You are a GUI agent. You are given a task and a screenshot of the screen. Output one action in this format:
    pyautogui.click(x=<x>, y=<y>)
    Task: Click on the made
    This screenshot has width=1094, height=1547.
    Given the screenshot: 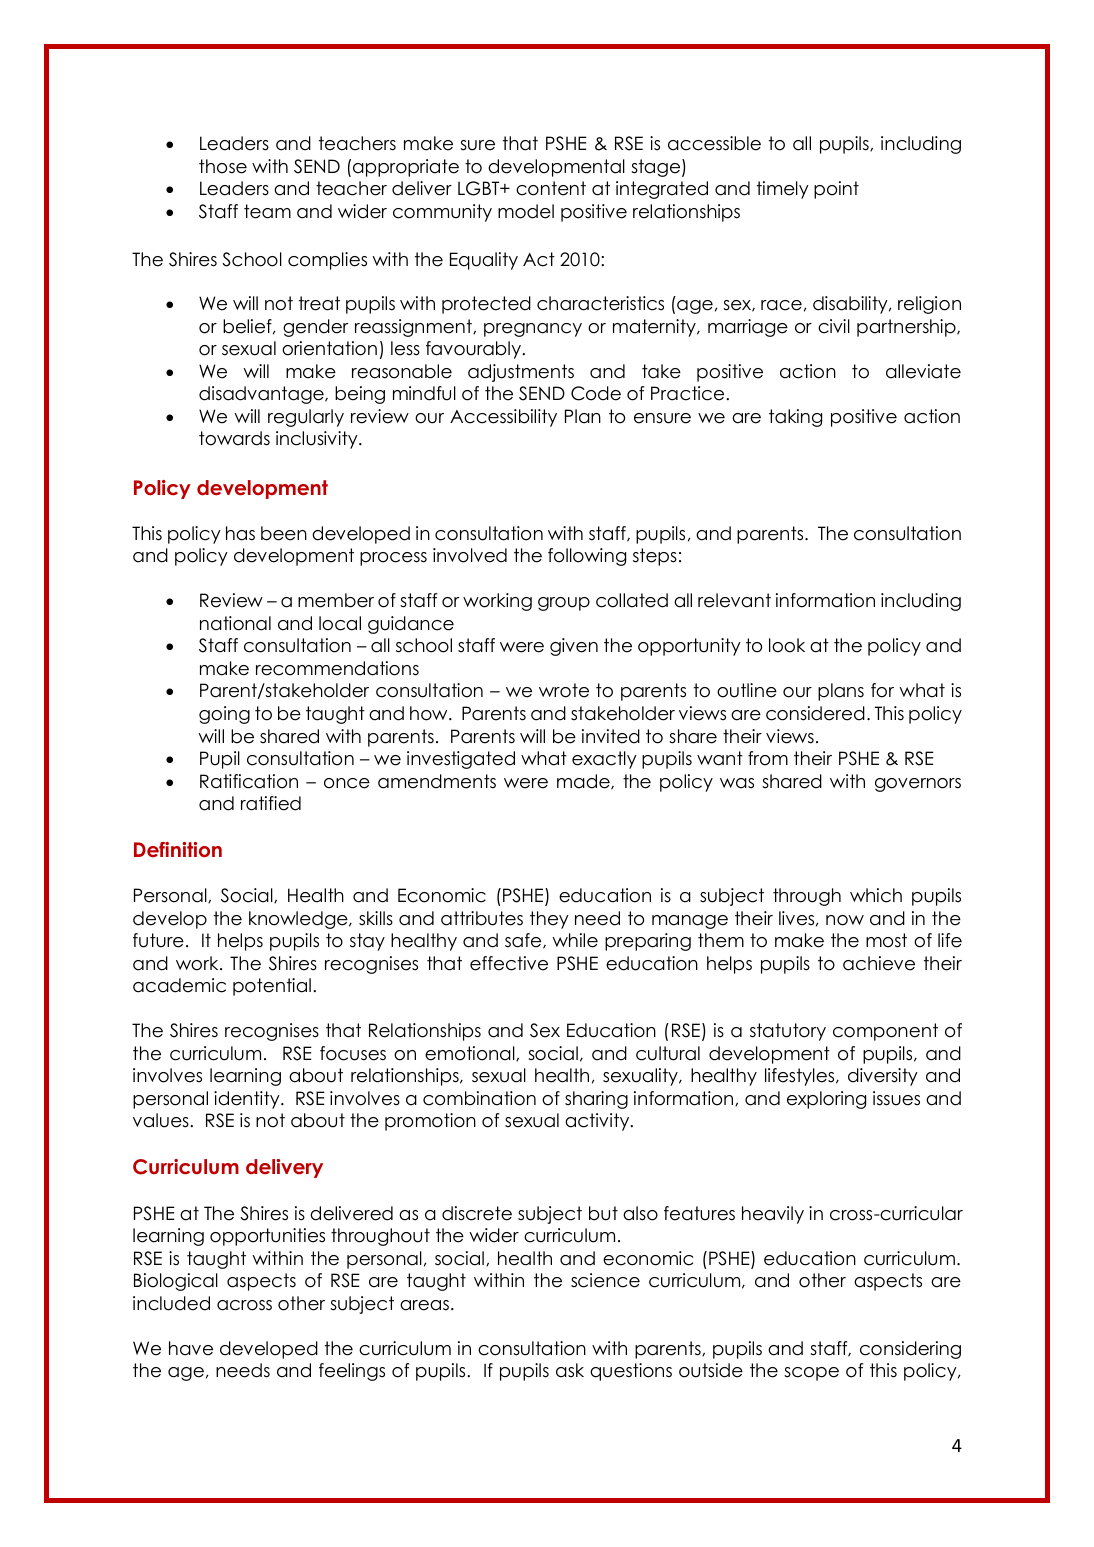 What is the action you would take?
    pyautogui.click(x=584, y=782)
